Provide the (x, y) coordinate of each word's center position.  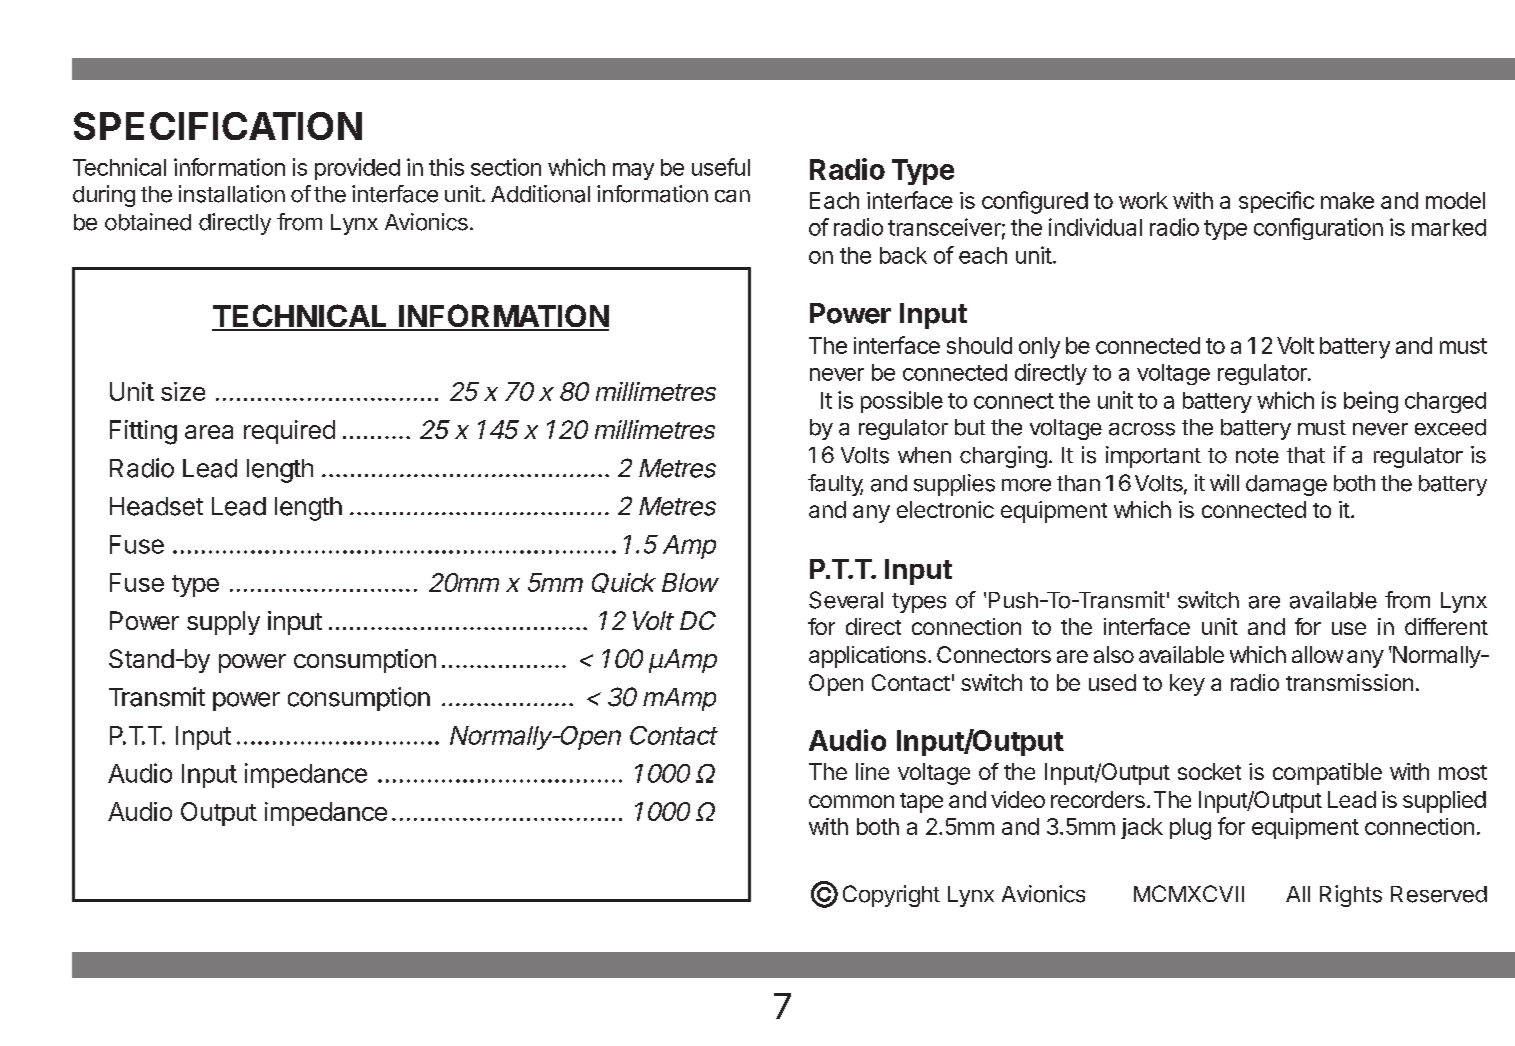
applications (867, 657)
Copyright (891, 896)
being (1371, 402)
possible (902, 402)
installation (232, 194)
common (851, 801)
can (732, 196)
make (1347, 200)
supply (223, 623)
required (289, 432)
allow (1317, 654)
